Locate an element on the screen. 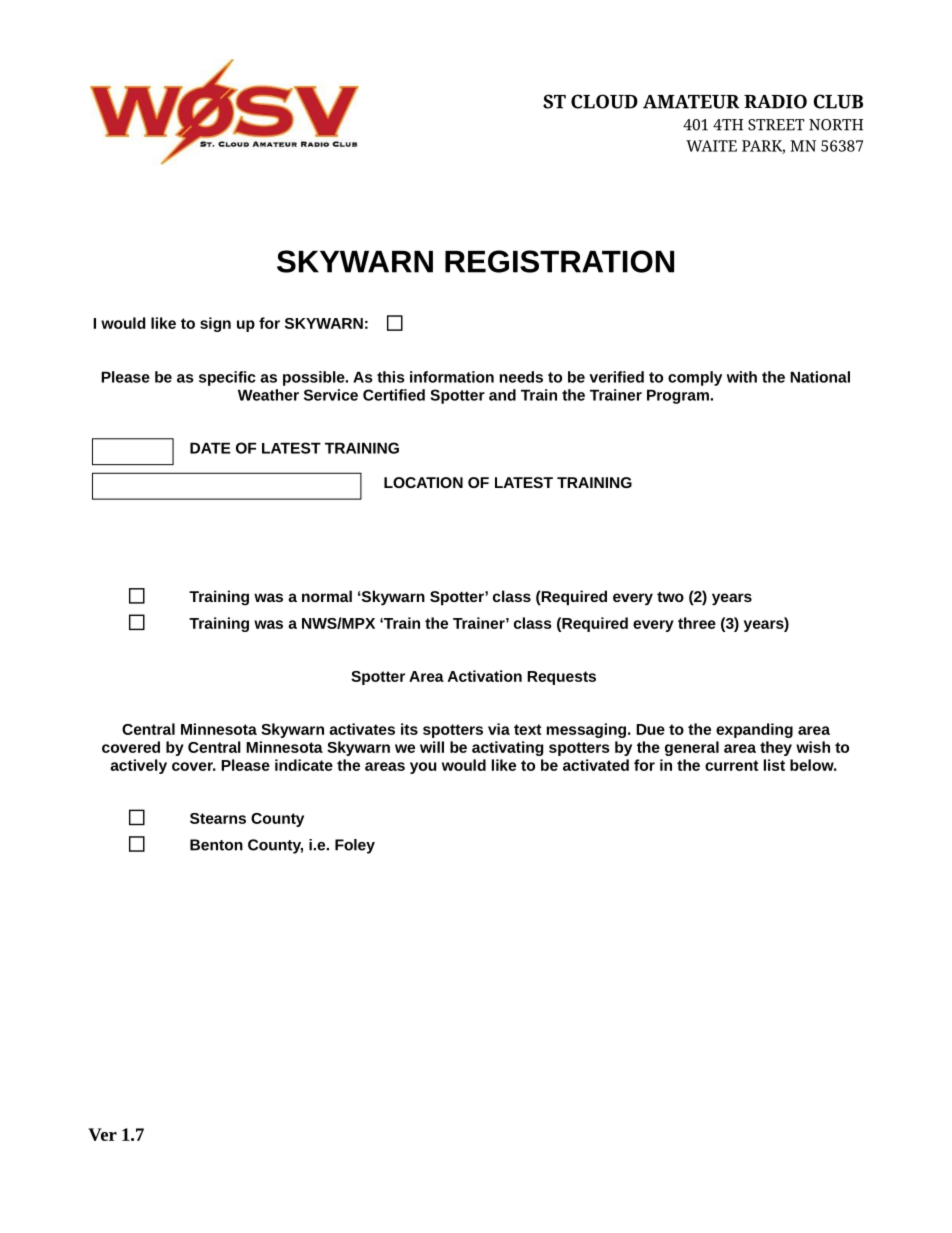  you is located at coordinates (423, 768).
